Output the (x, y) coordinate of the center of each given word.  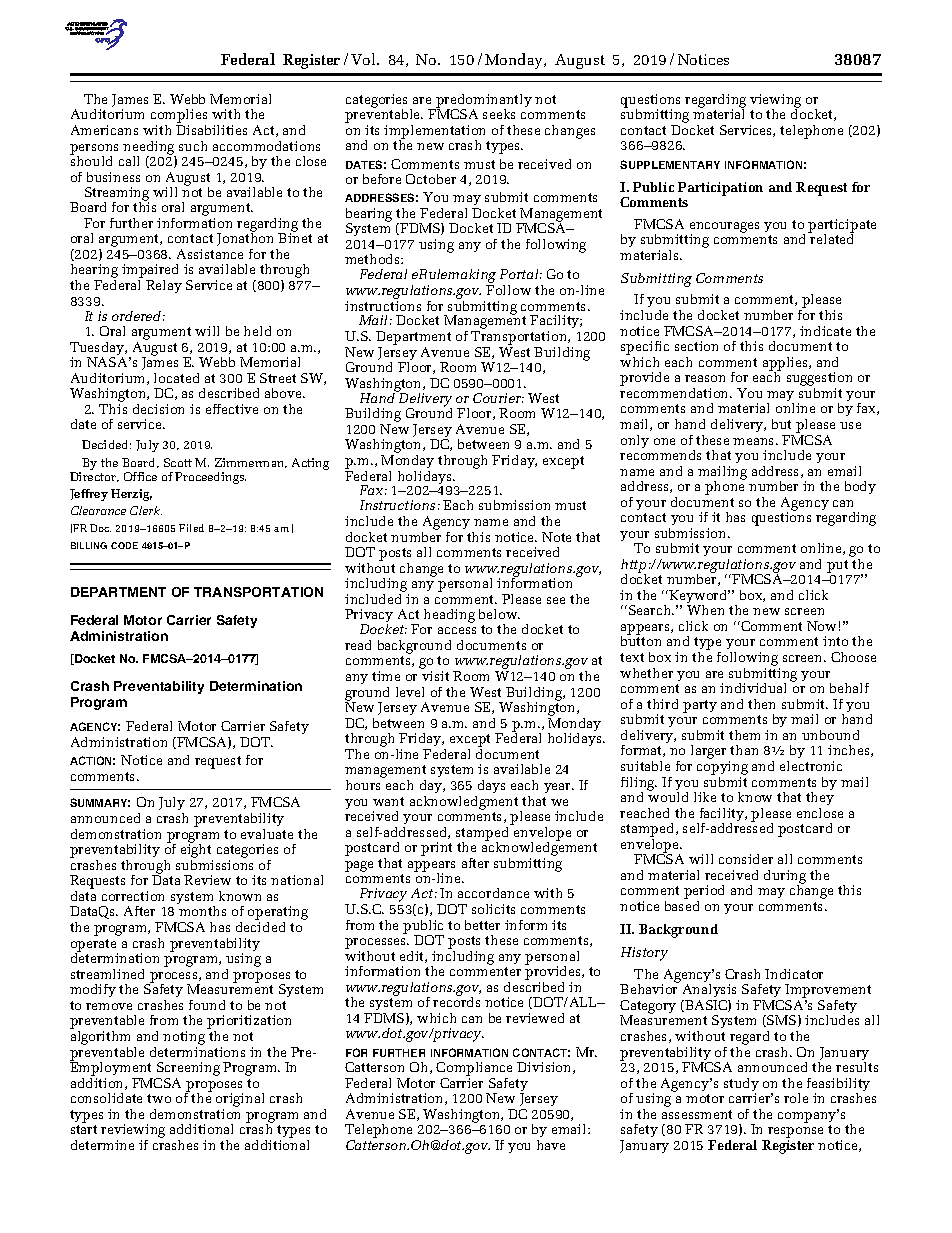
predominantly (483, 102)
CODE (124, 545)
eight (197, 851)
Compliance (474, 1070)
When (705, 610)
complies (179, 117)
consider (746, 859)
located (176, 378)
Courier (498, 398)
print (436, 849)
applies (786, 365)
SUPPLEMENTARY (670, 164)
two (159, 1098)
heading (449, 616)
